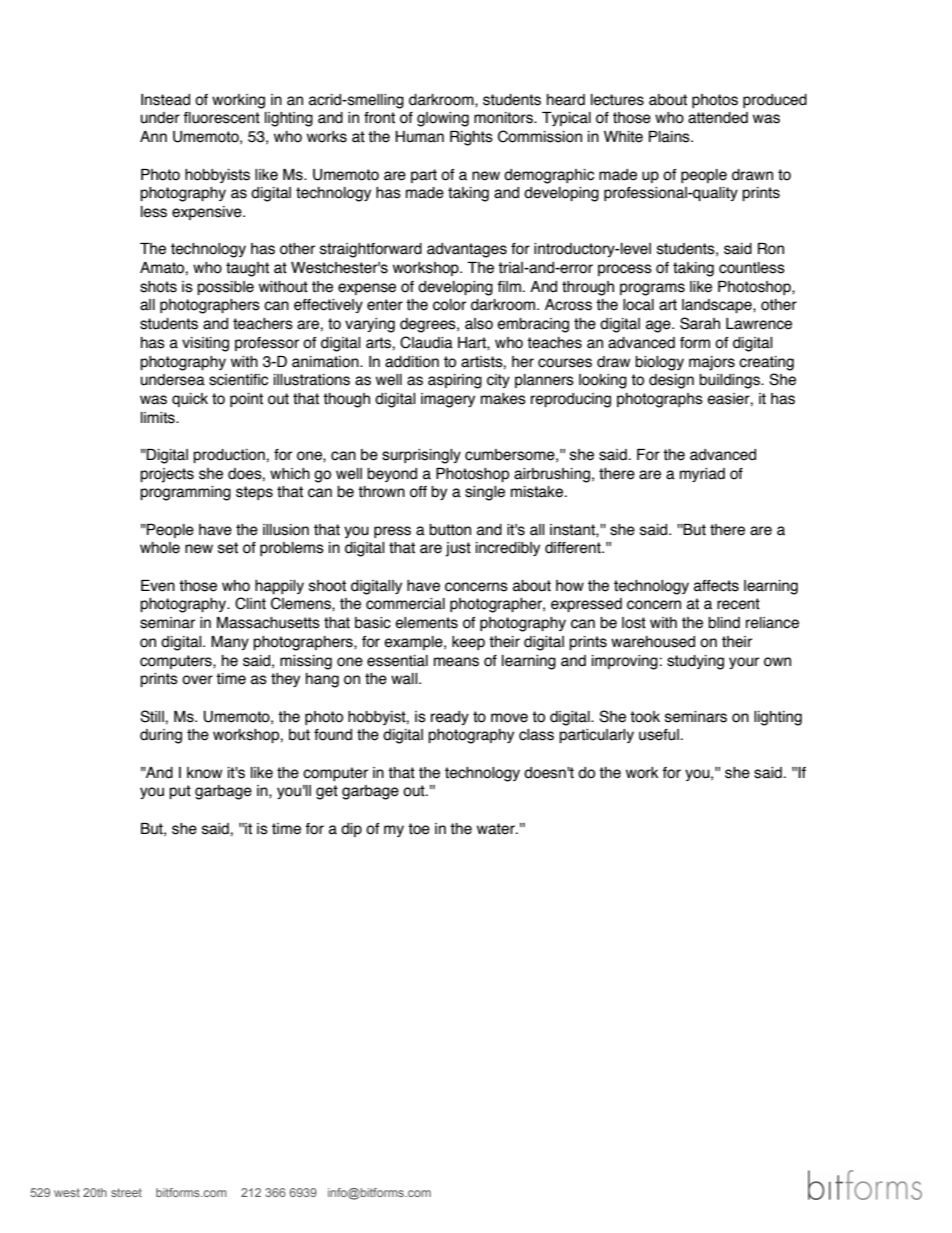 Image resolution: width=952 pixels, height=1233 pixels. I want to click on useful, so click(659, 735).
